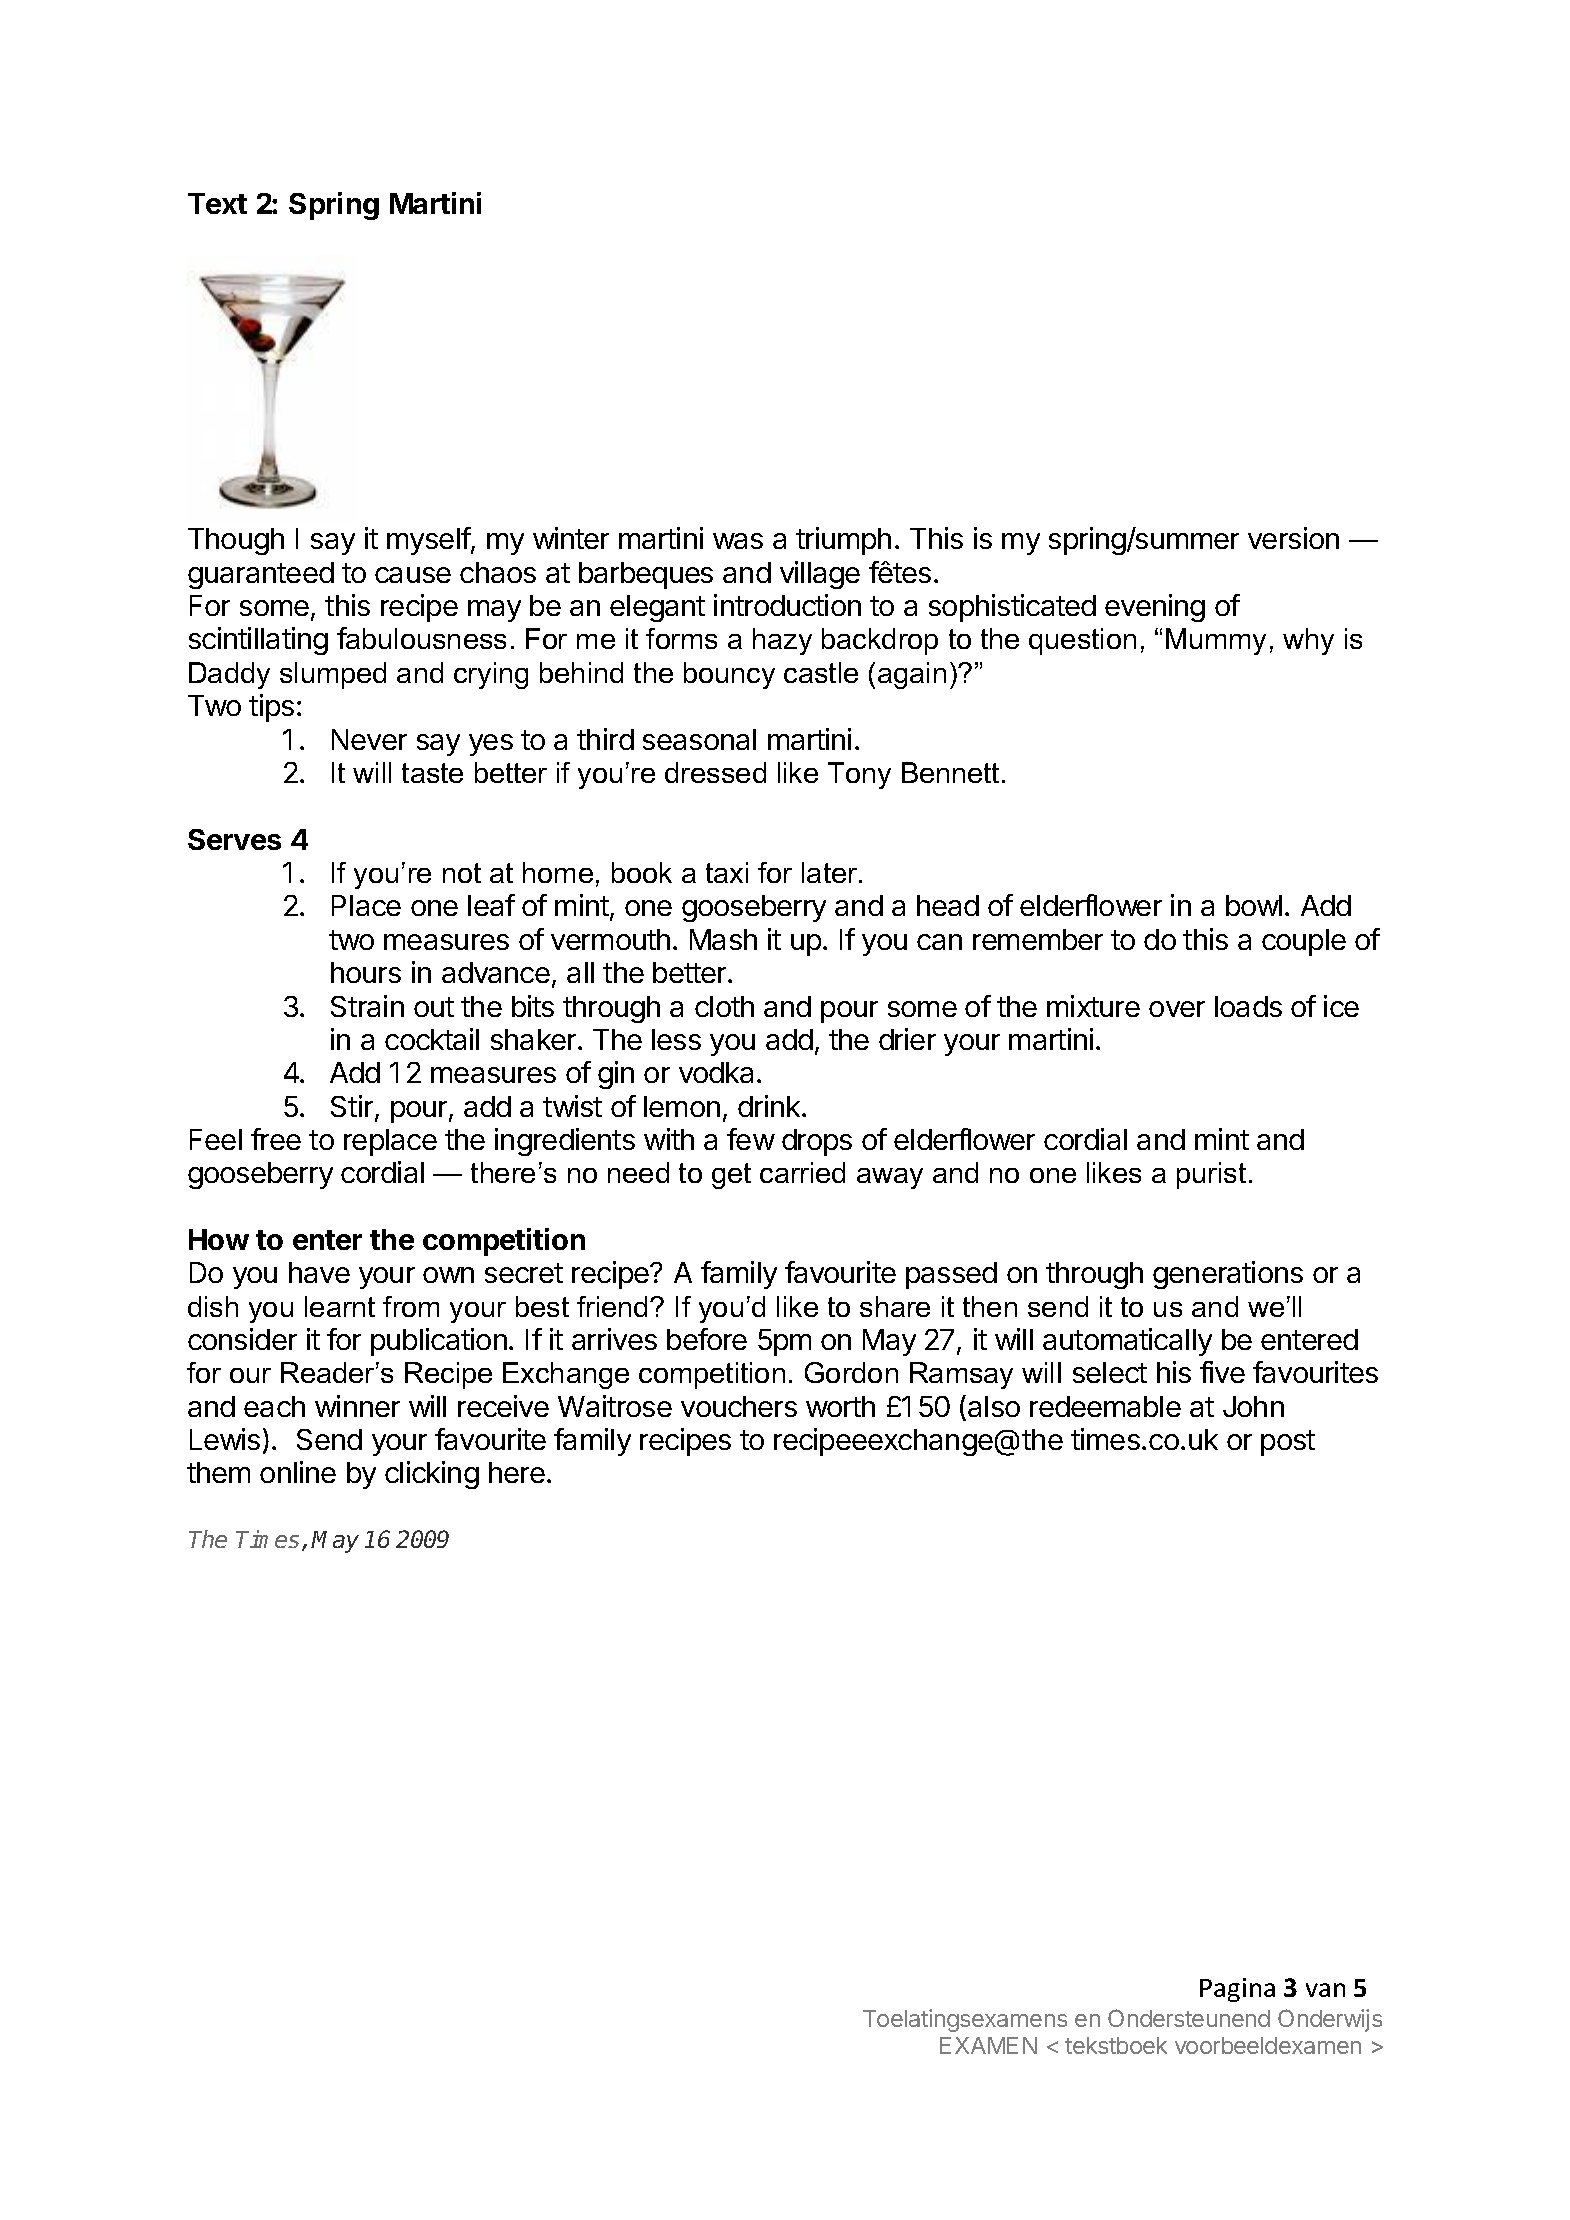 This image has height=2220, width=1570. I want to click on was, so click(738, 541).
